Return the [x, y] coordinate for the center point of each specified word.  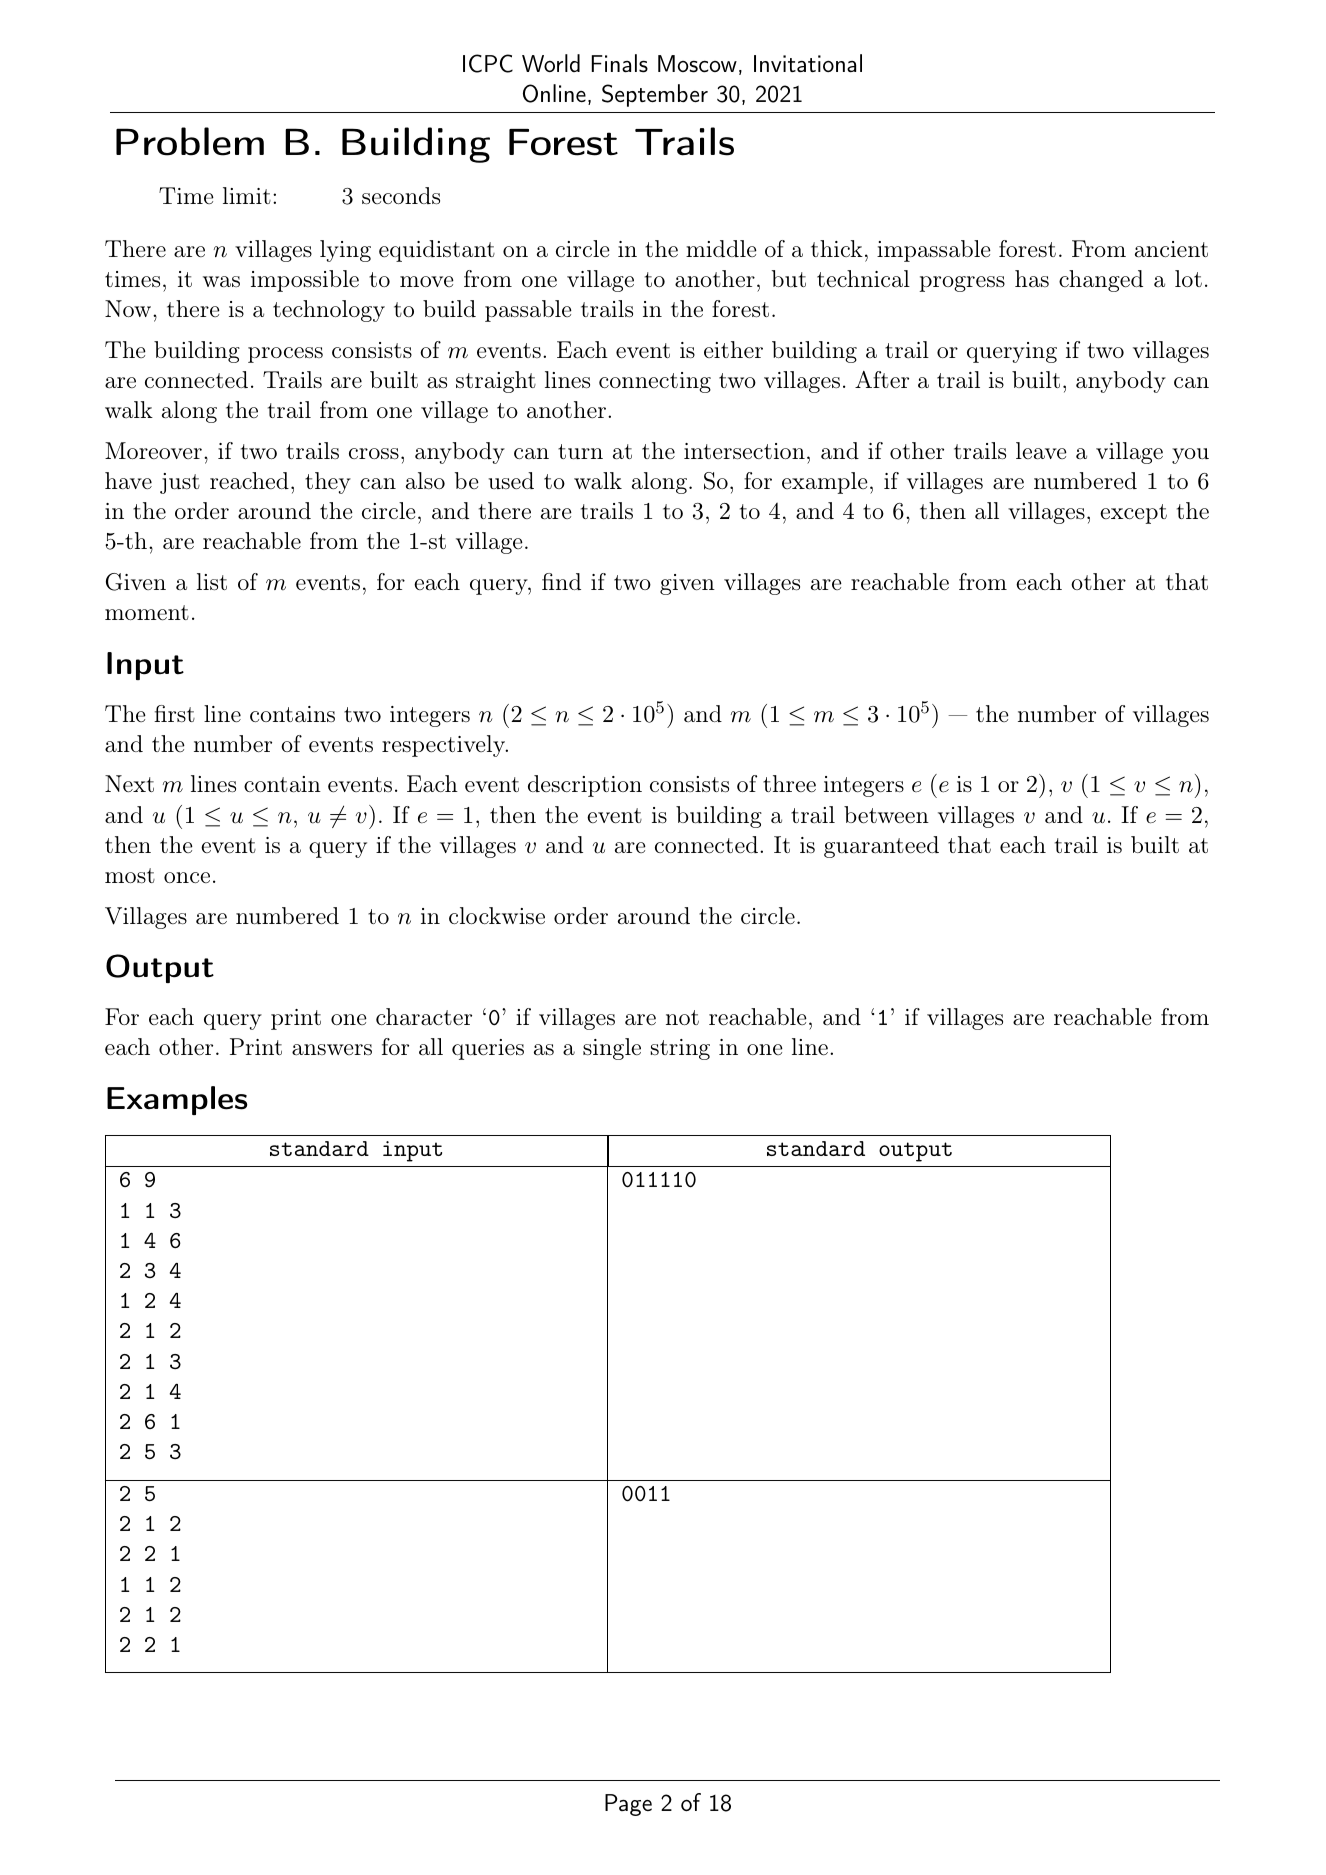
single [612, 1049]
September [655, 95]
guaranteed [881, 847]
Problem [190, 141]
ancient [1171, 249]
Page [628, 1805]
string [680, 1049]
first [174, 713]
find [561, 581]
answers [332, 1050]
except [1133, 514]
